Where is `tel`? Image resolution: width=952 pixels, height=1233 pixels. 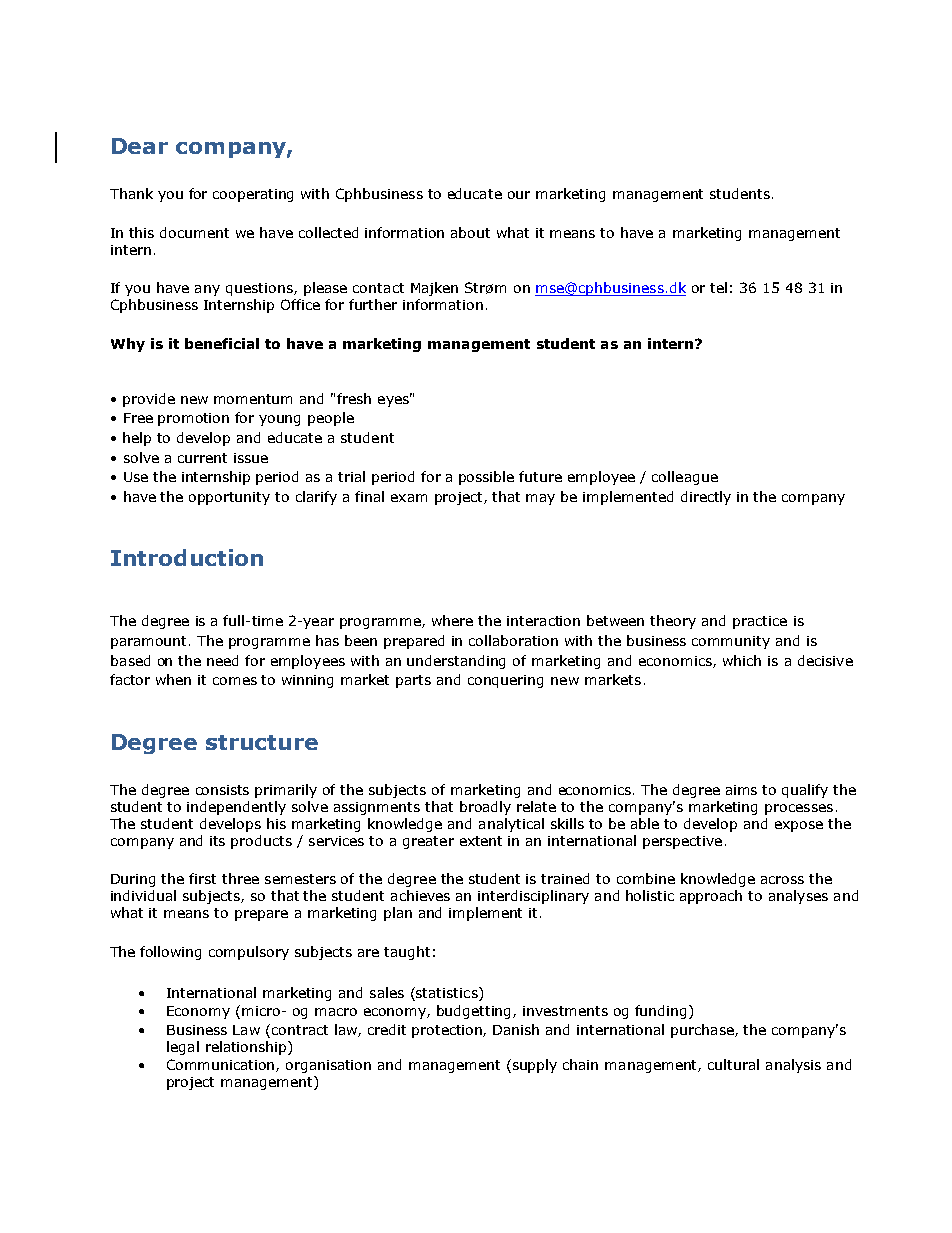 tel is located at coordinates (718, 287).
